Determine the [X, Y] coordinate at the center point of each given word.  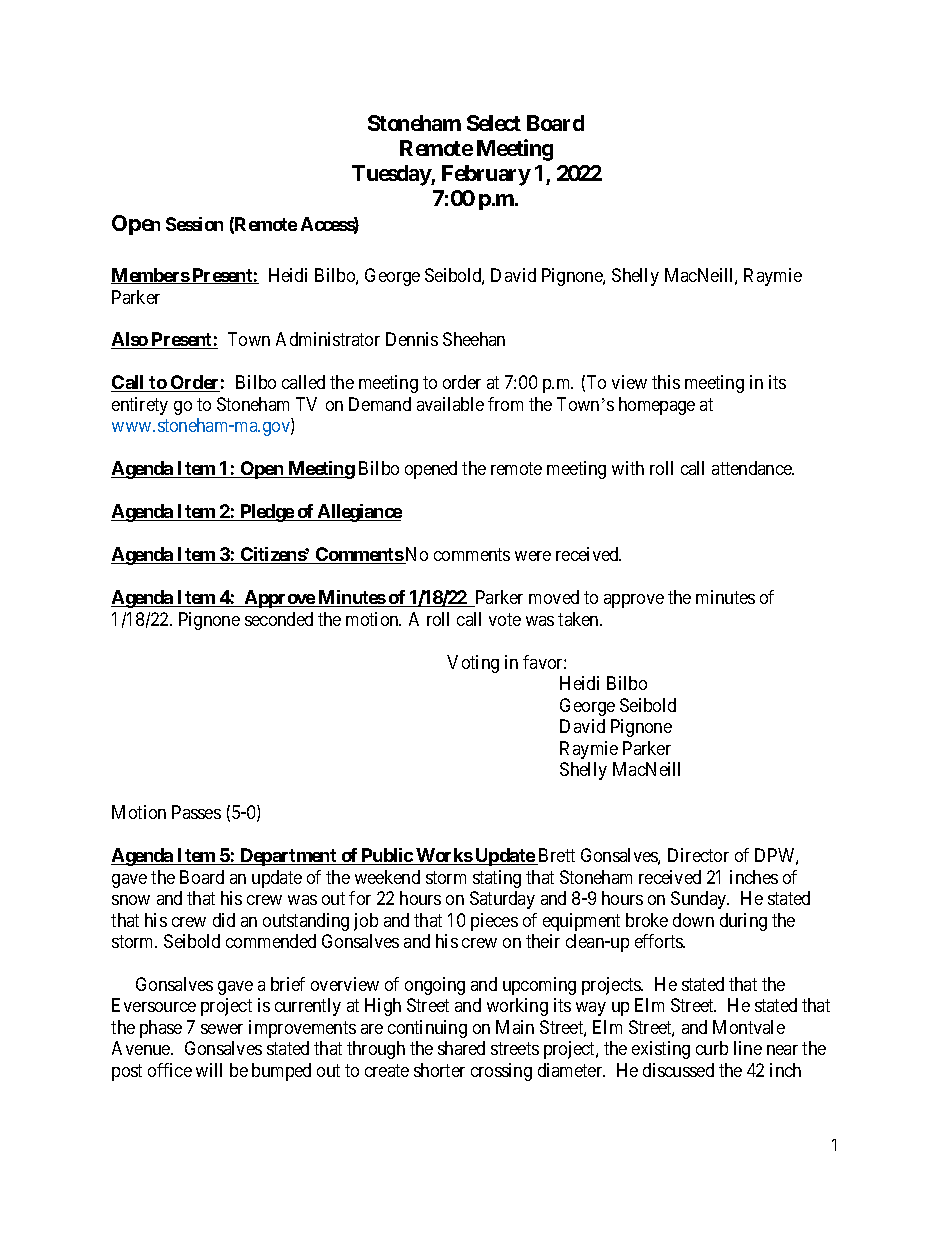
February [486, 175]
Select [494, 123]
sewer [222, 1029]
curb [712, 1048]
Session [194, 224]
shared [461, 1048]
